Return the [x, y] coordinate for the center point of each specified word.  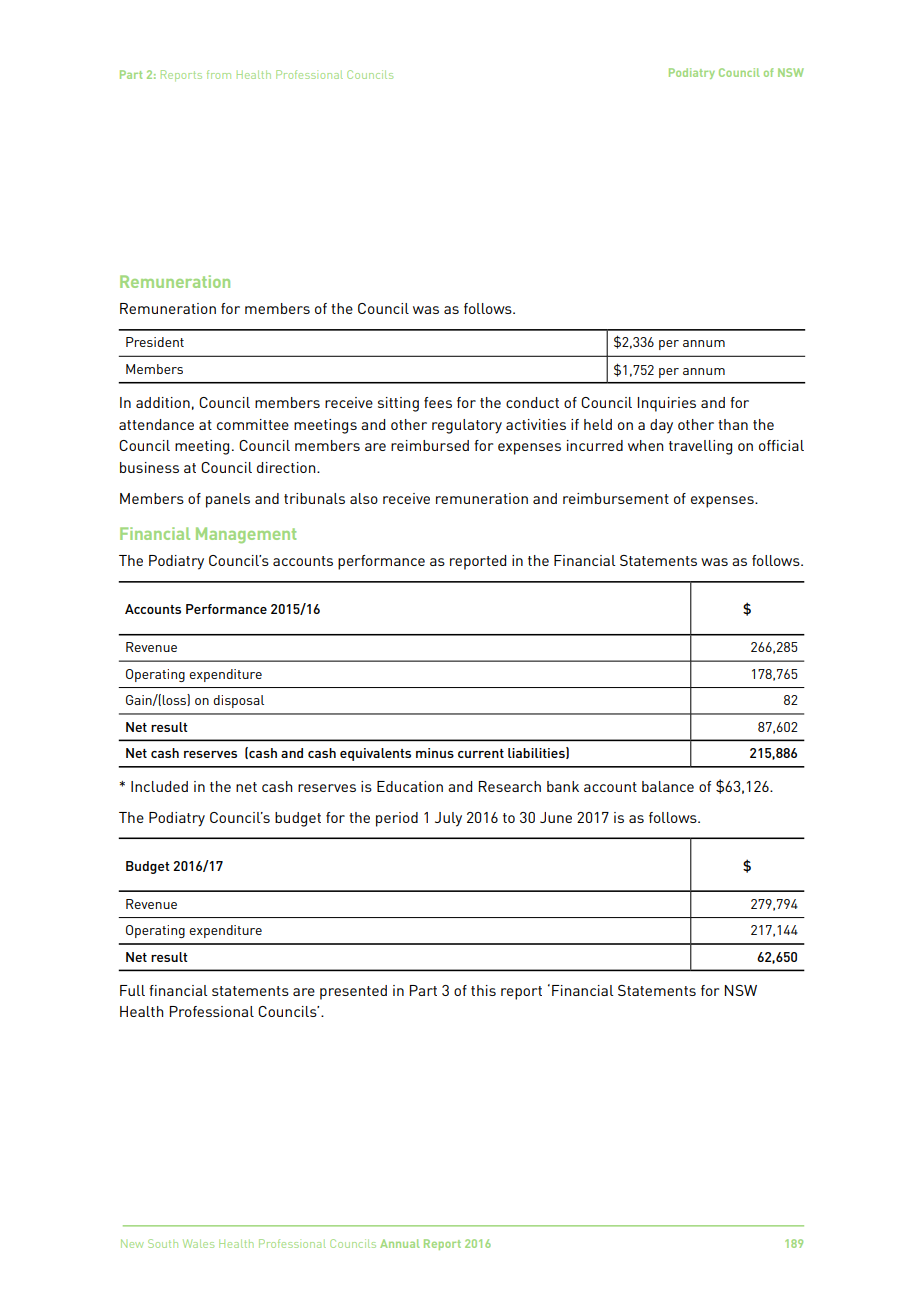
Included [159, 786]
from [219, 74]
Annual [400, 1243]
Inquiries [667, 404]
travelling [700, 447]
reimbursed [430, 445]
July [448, 819]
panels [228, 500]
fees [438, 402]
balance [668, 786]
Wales [198, 1243]
